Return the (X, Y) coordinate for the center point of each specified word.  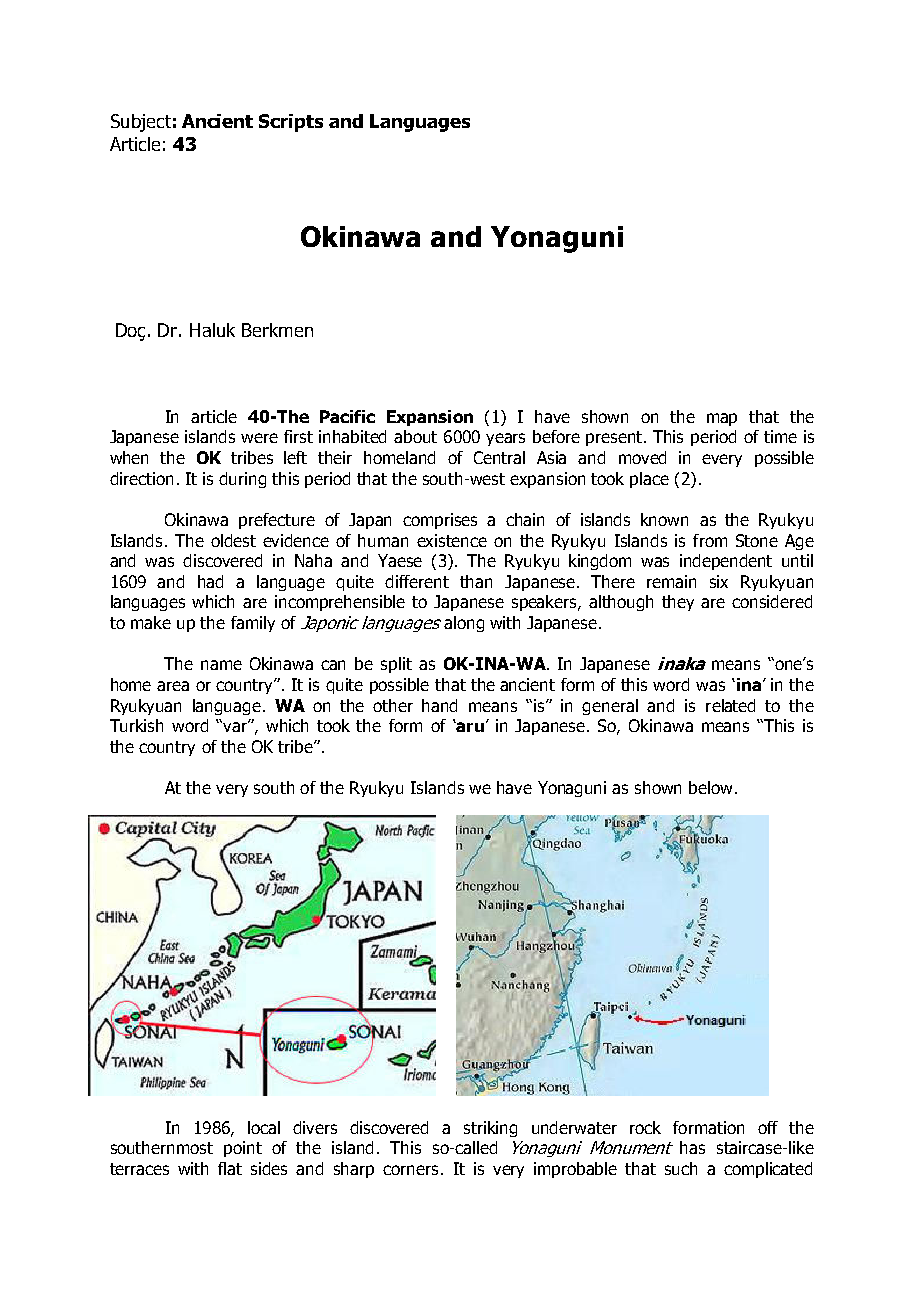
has (692, 1147)
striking (490, 1129)
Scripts (291, 123)
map (722, 419)
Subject (141, 123)
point (243, 1149)
